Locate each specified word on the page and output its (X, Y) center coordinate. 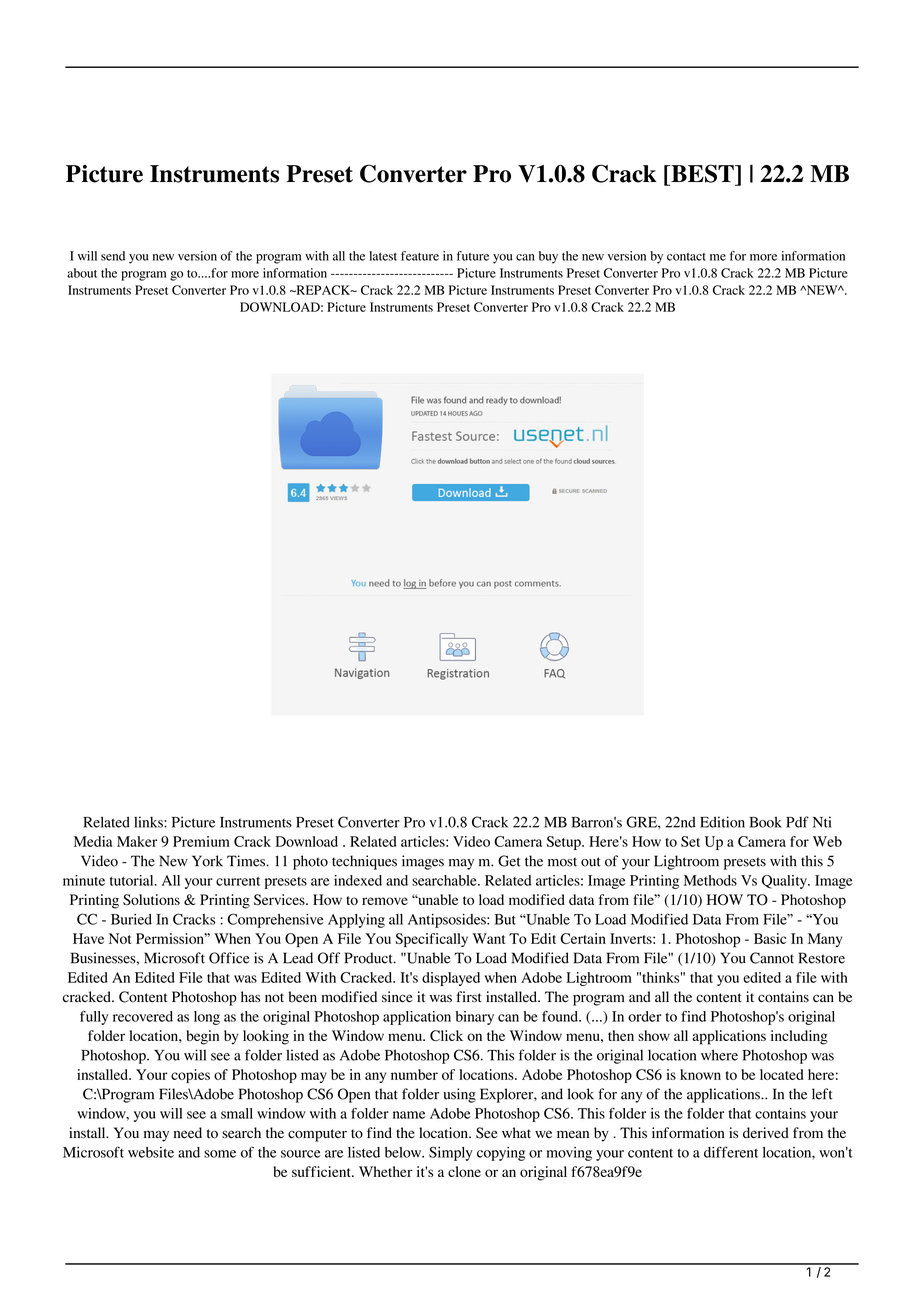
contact (686, 257)
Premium (201, 841)
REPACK (323, 290)
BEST (702, 174)
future (473, 256)
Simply (451, 1153)
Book (765, 822)
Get (509, 861)
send (113, 256)
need (188, 1132)
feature (420, 256)
